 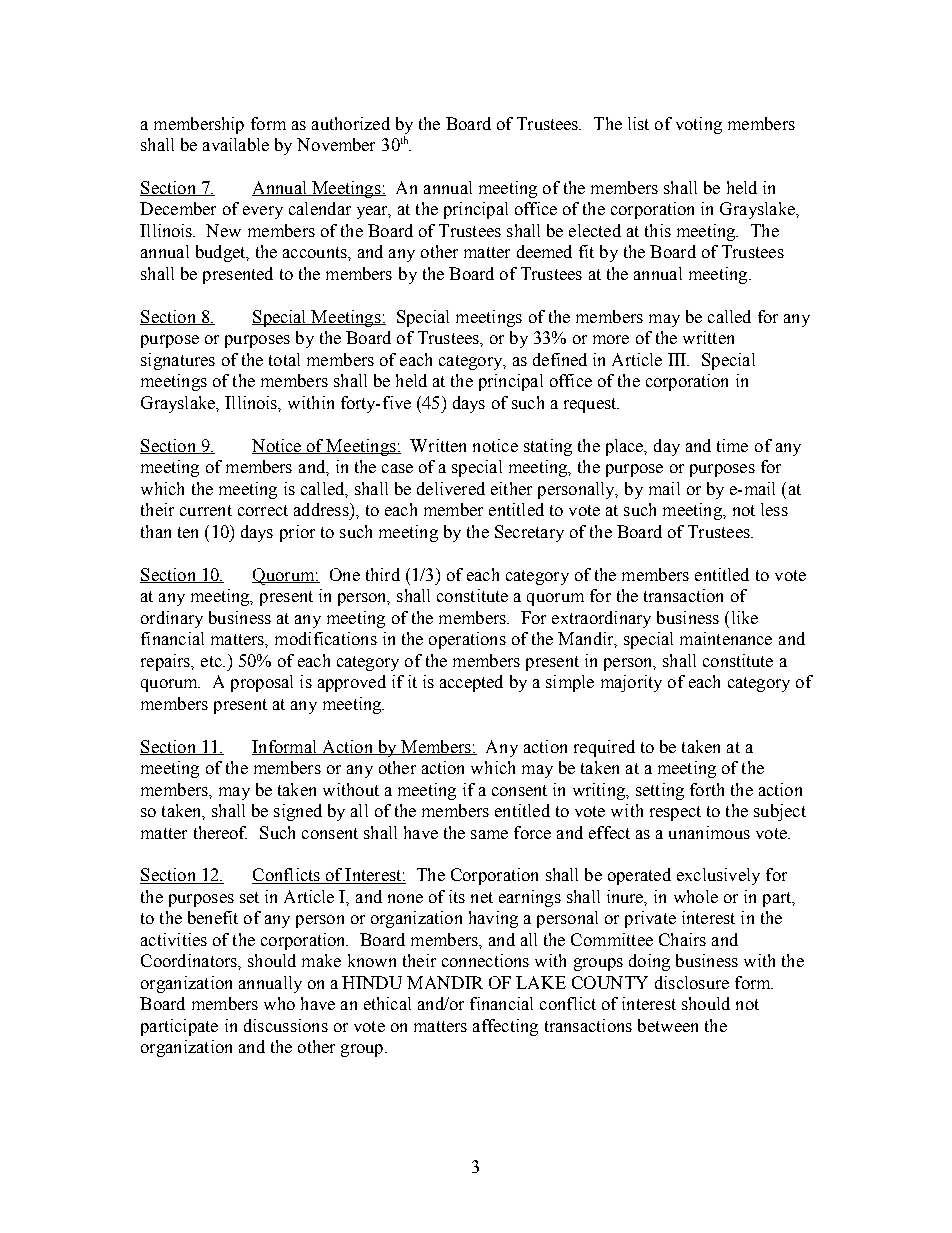 I want to click on voting, so click(x=699, y=125).
